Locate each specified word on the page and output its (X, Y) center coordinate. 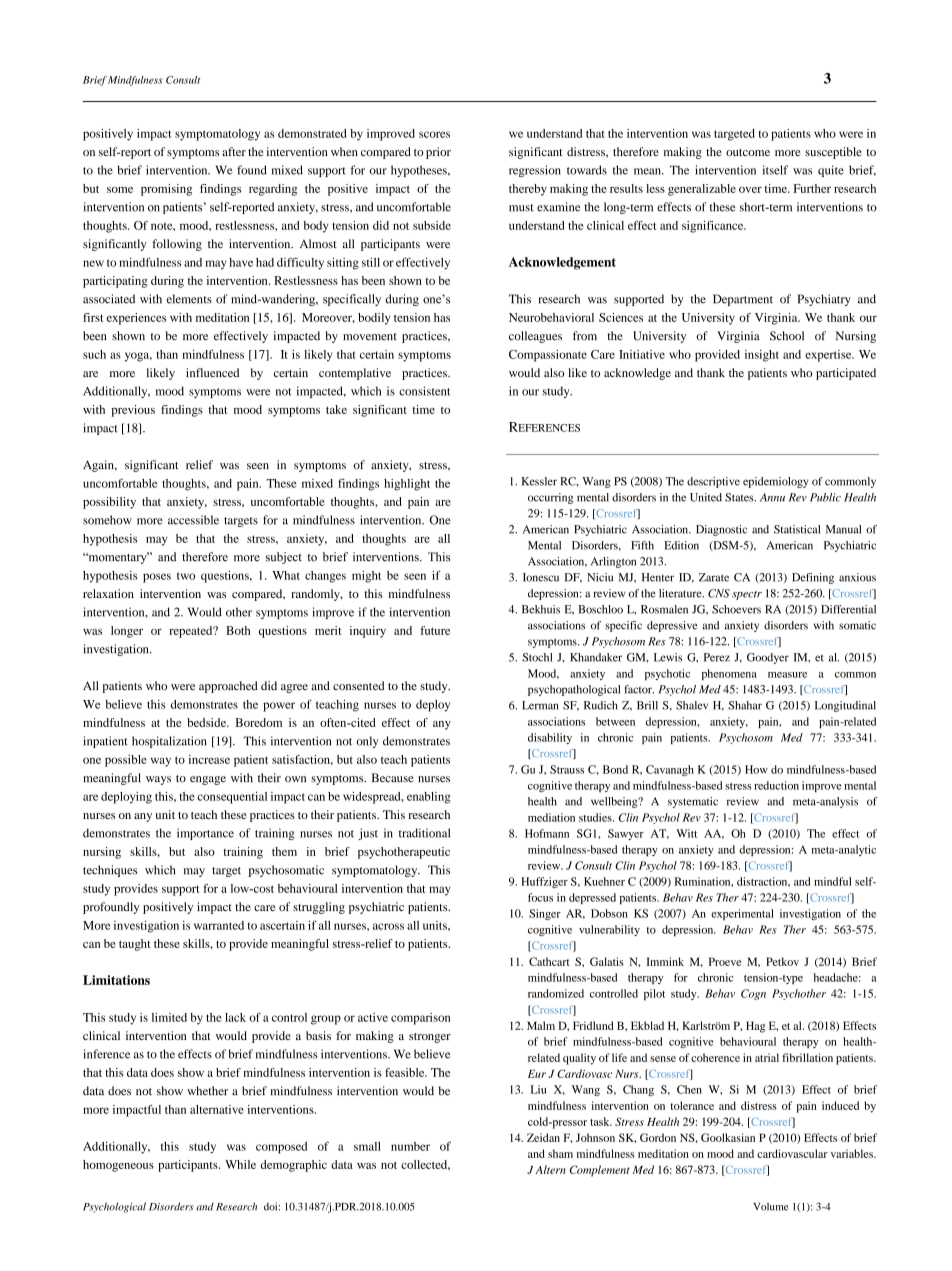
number (410, 1146)
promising (166, 190)
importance (205, 834)
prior (438, 153)
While (240, 1164)
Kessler (539, 481)
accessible (193, 520)
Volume (770, 1207)
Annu (772, 497)
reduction (776, 785)
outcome (748, 152)
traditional (424, 833)
